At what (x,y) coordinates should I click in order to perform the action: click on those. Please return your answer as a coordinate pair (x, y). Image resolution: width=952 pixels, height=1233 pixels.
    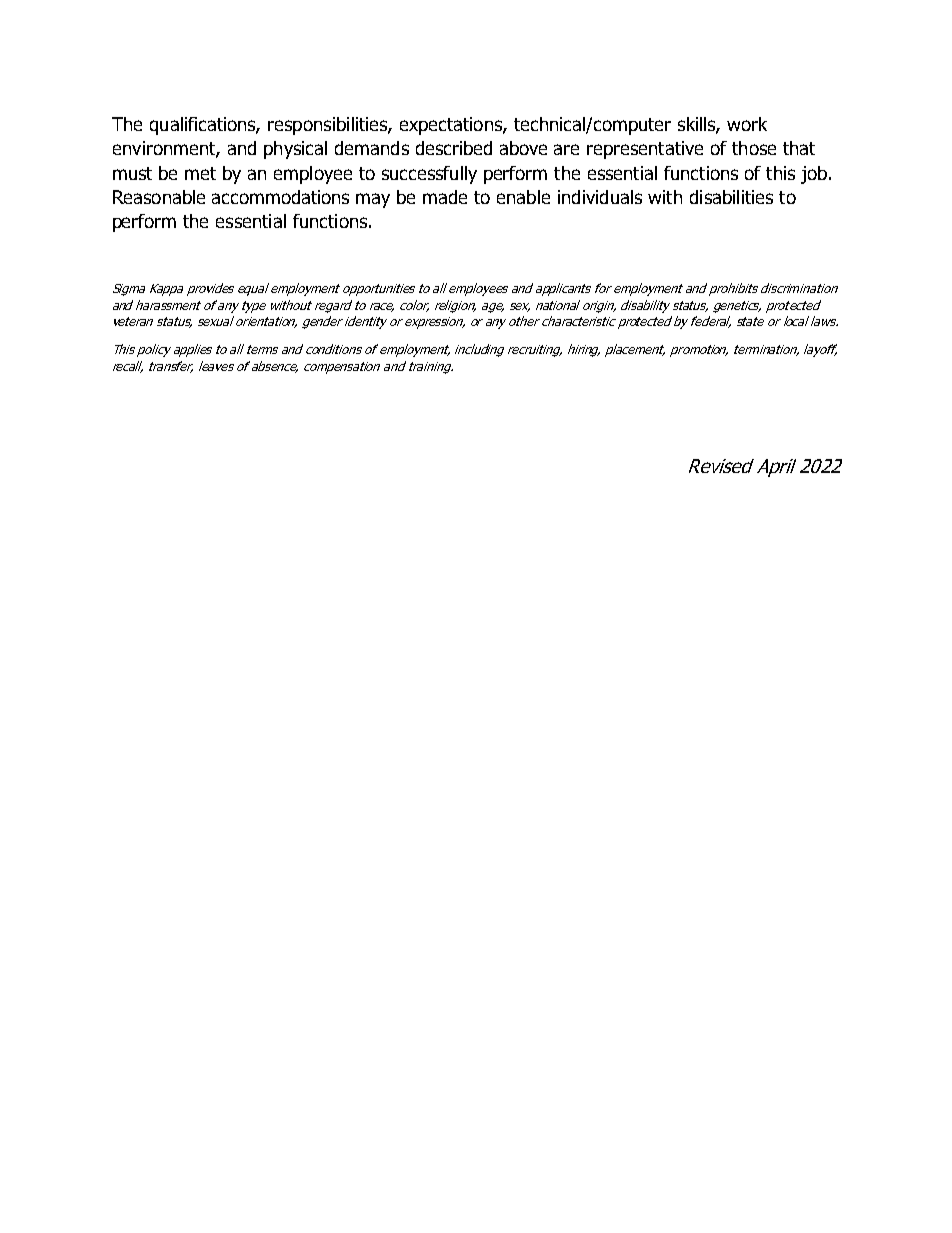
    Looking at the image, I should click on (754, 148).
